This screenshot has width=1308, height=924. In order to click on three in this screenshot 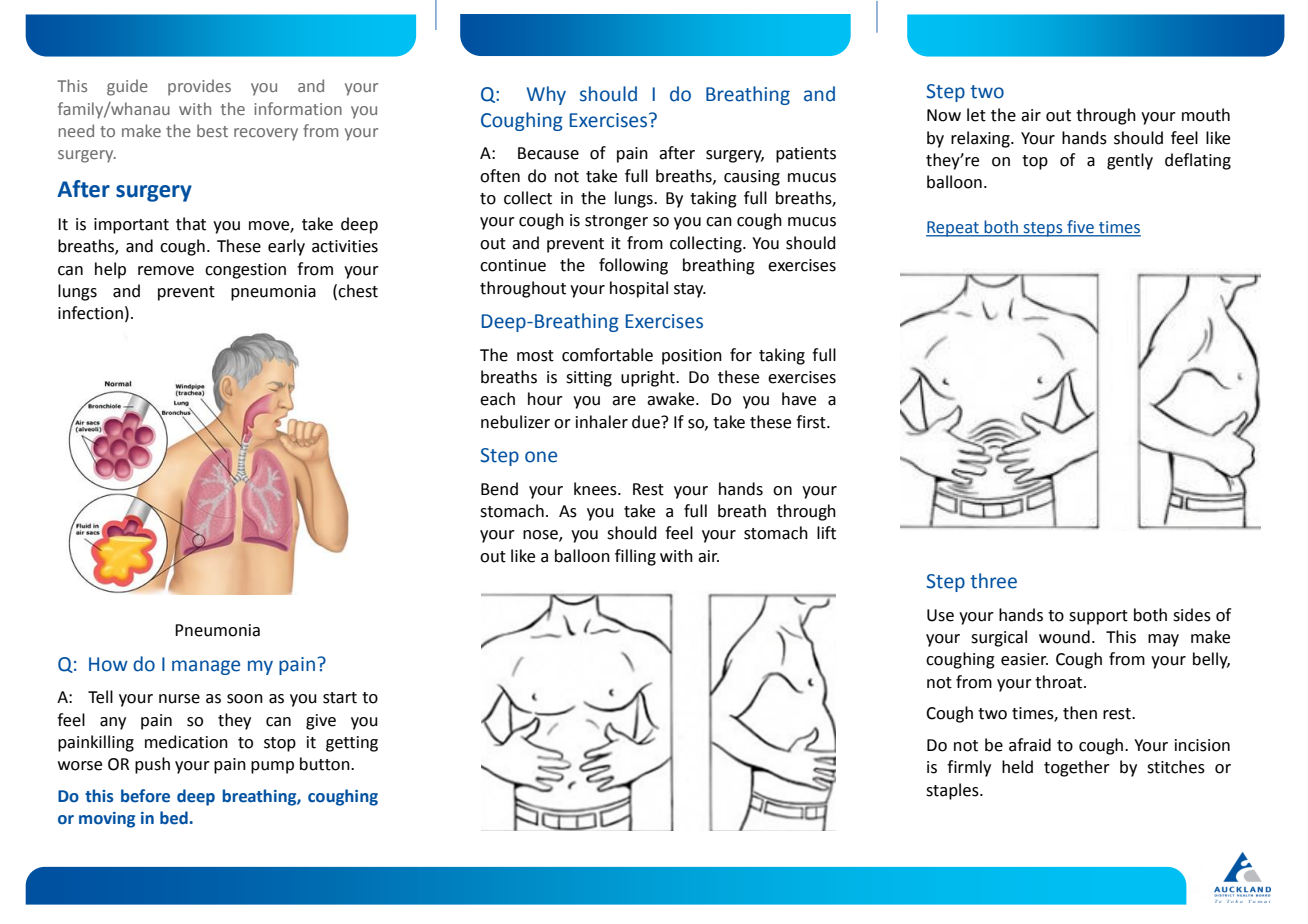, I will do `click(993, 581)`.
